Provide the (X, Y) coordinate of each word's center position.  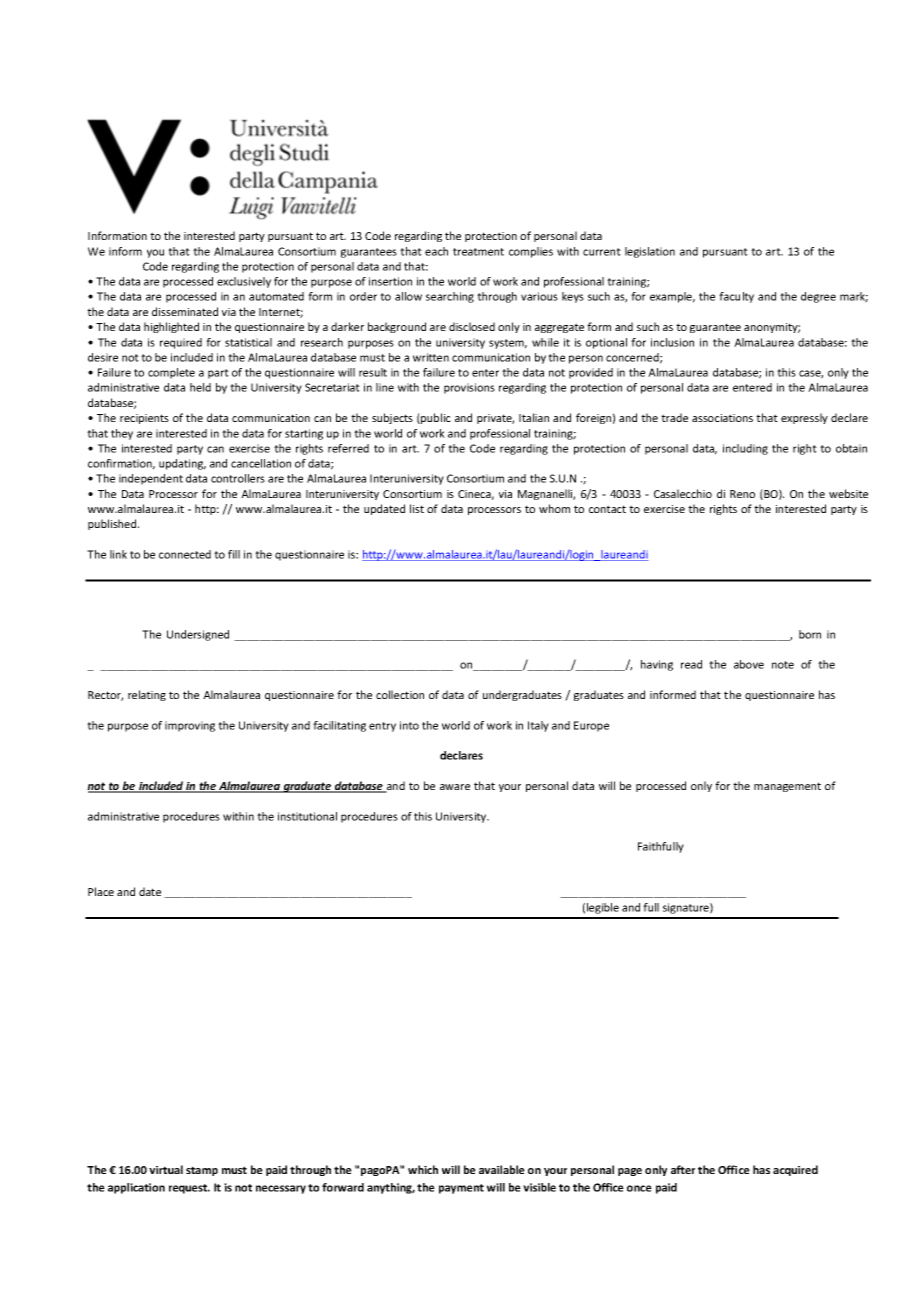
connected (185, 554)
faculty (736, 297)
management (787, 787)
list (417, 508)
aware (455, 787)
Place (101, 891)
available (502, 1169)
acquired (795, 1170)
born (810, 634)
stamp (202, 1171)
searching (450, 297)
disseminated (185, 311)
